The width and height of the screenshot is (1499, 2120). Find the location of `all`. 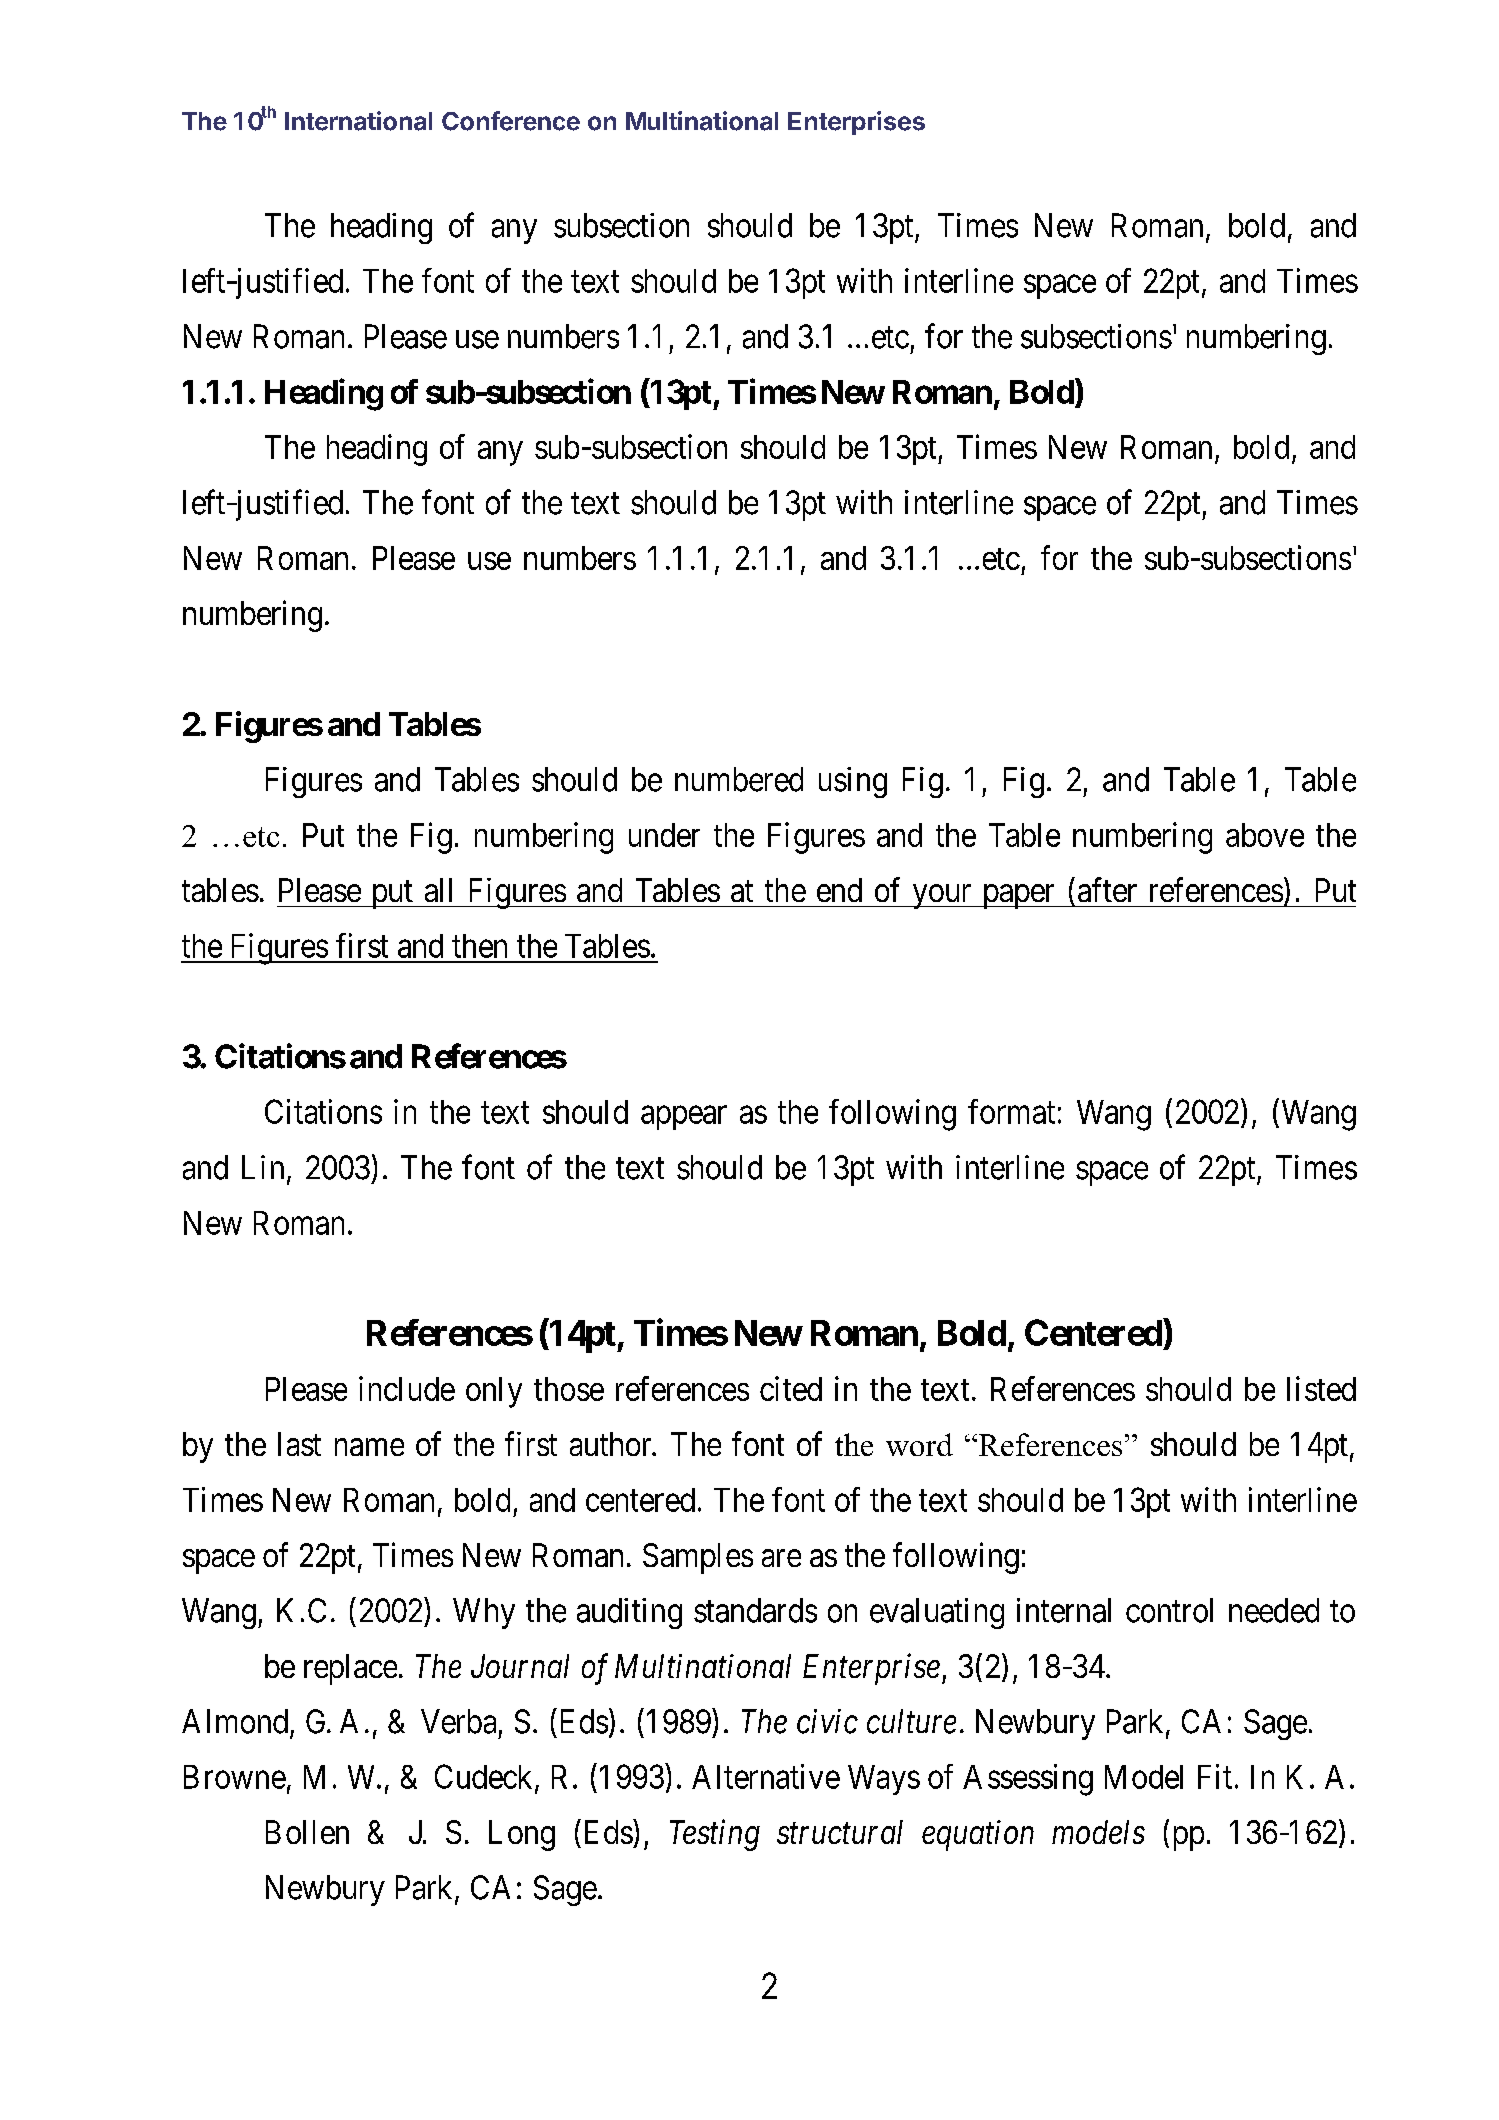

all is located at coordinates (438, 890).
